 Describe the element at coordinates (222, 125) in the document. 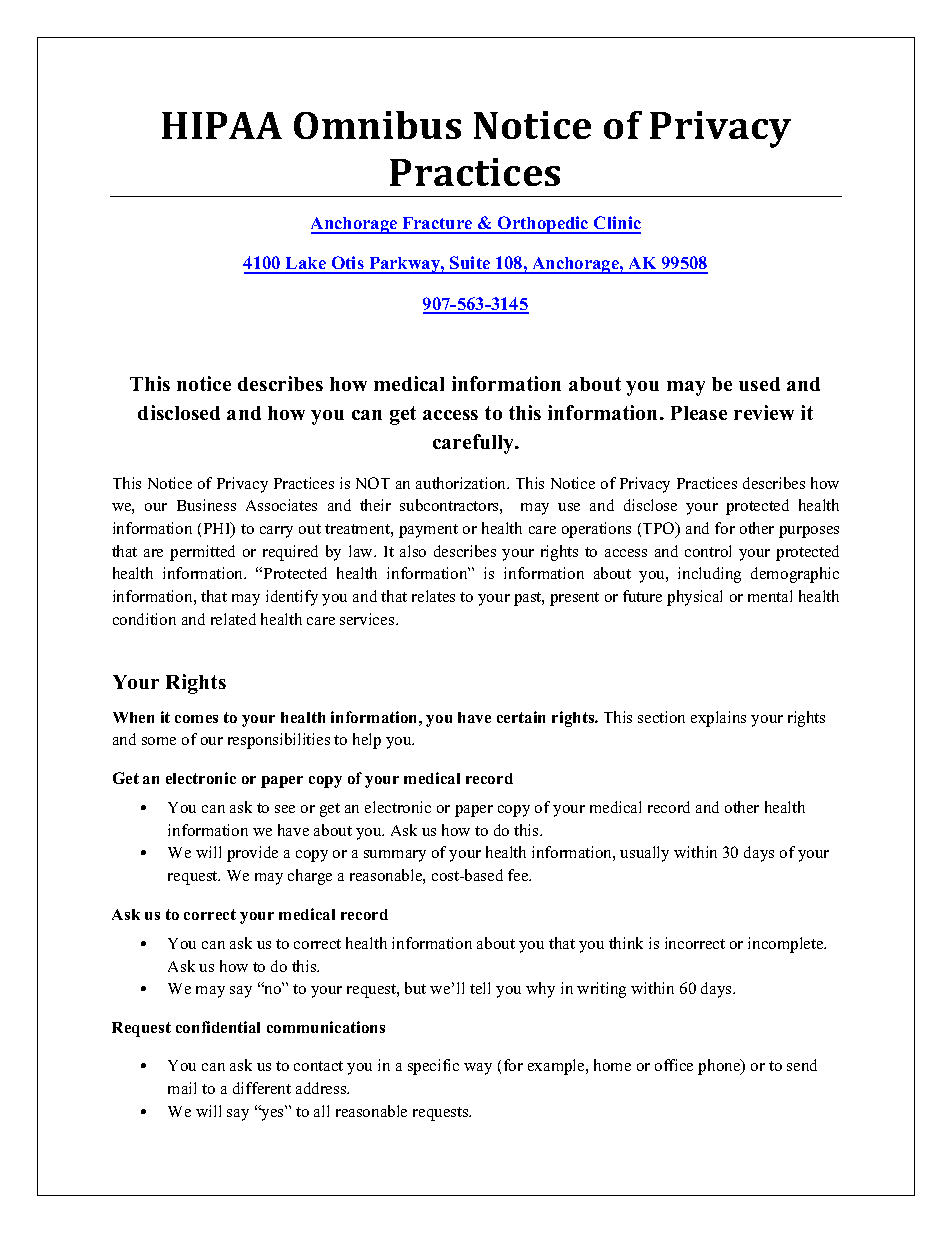

I see `HIPAA` at that location.
